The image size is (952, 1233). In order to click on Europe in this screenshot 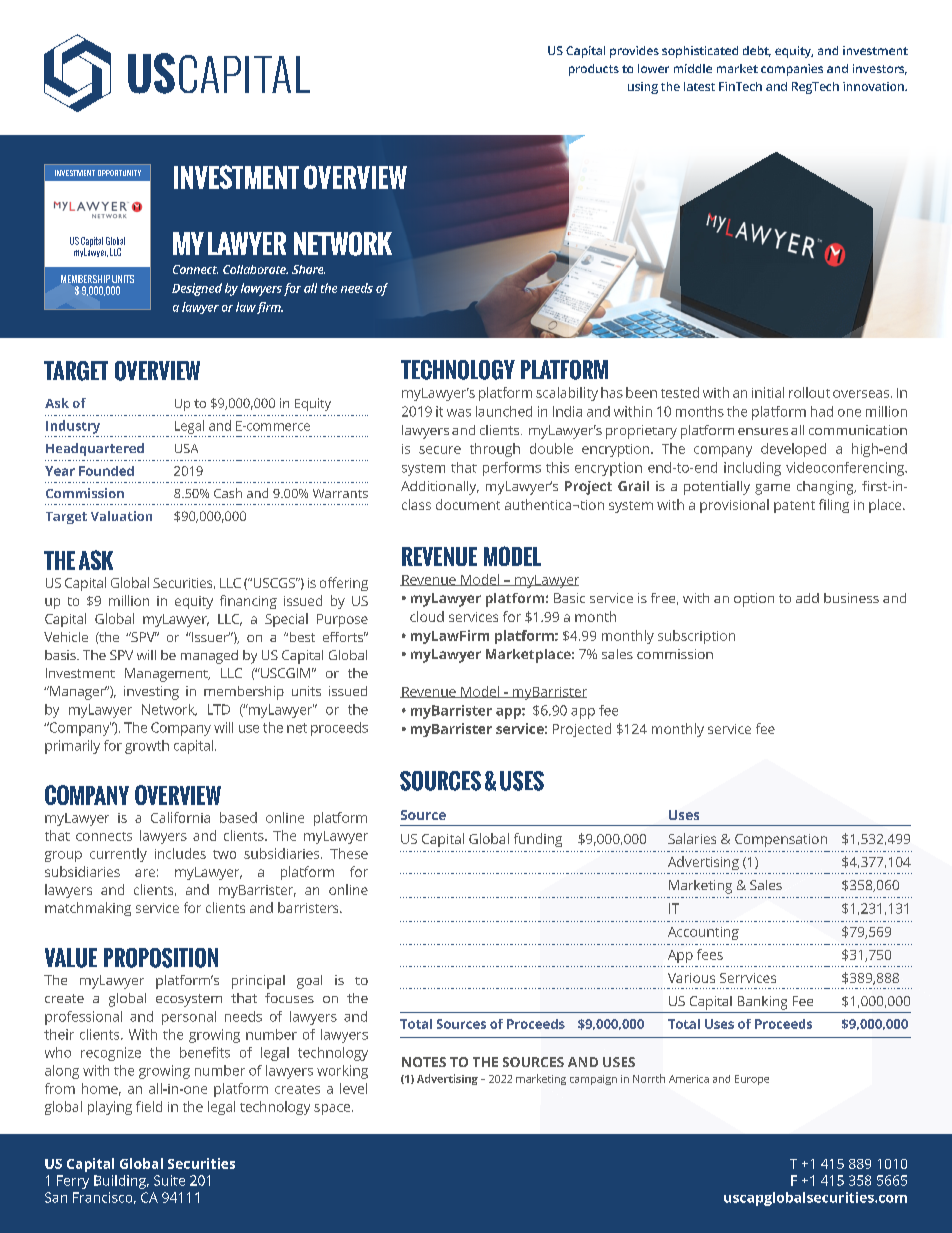, I will do `click(752, 1080)`.
